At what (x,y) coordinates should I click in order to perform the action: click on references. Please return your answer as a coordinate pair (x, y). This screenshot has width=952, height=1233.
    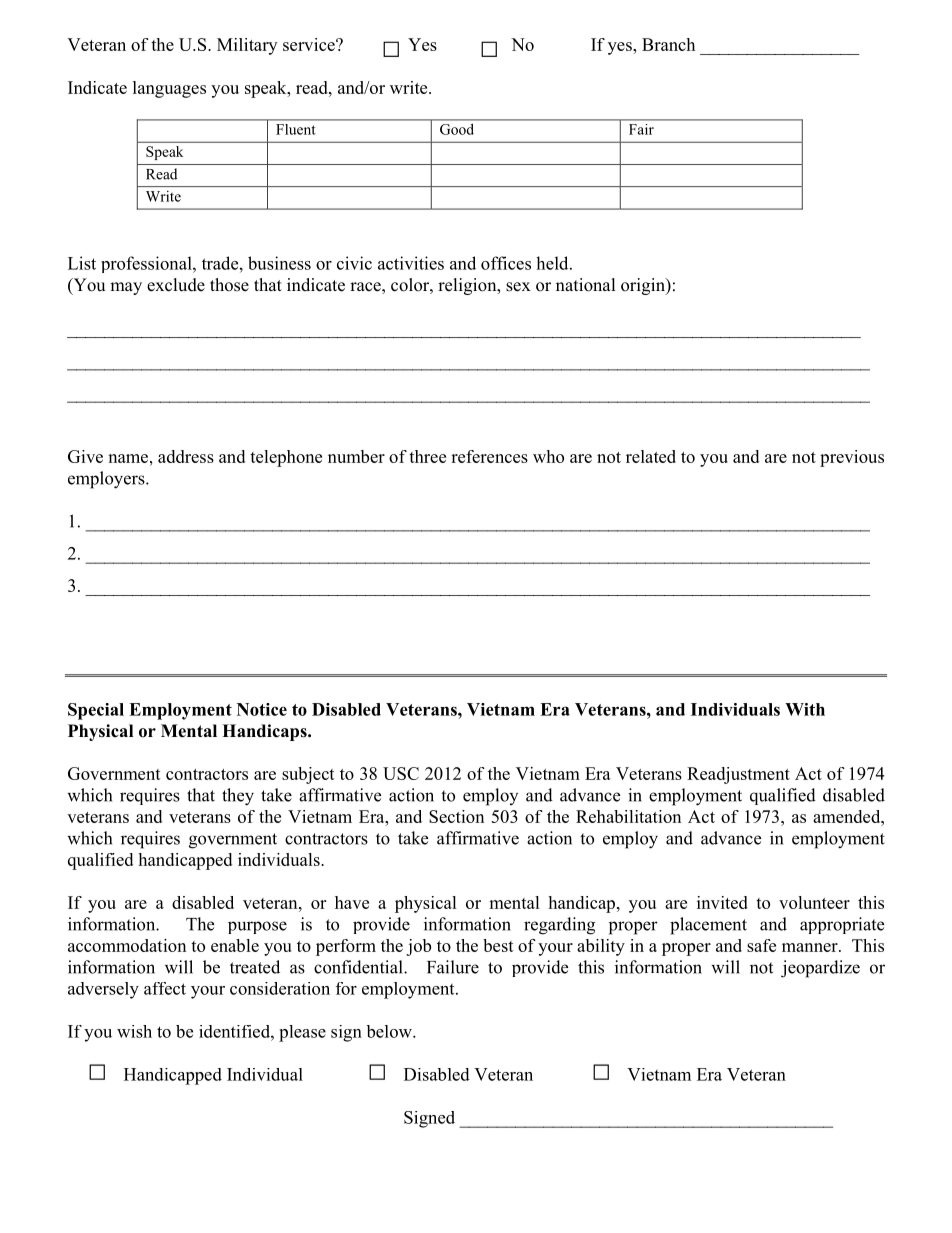
    Looking at the image, I should click on (489, 456).
